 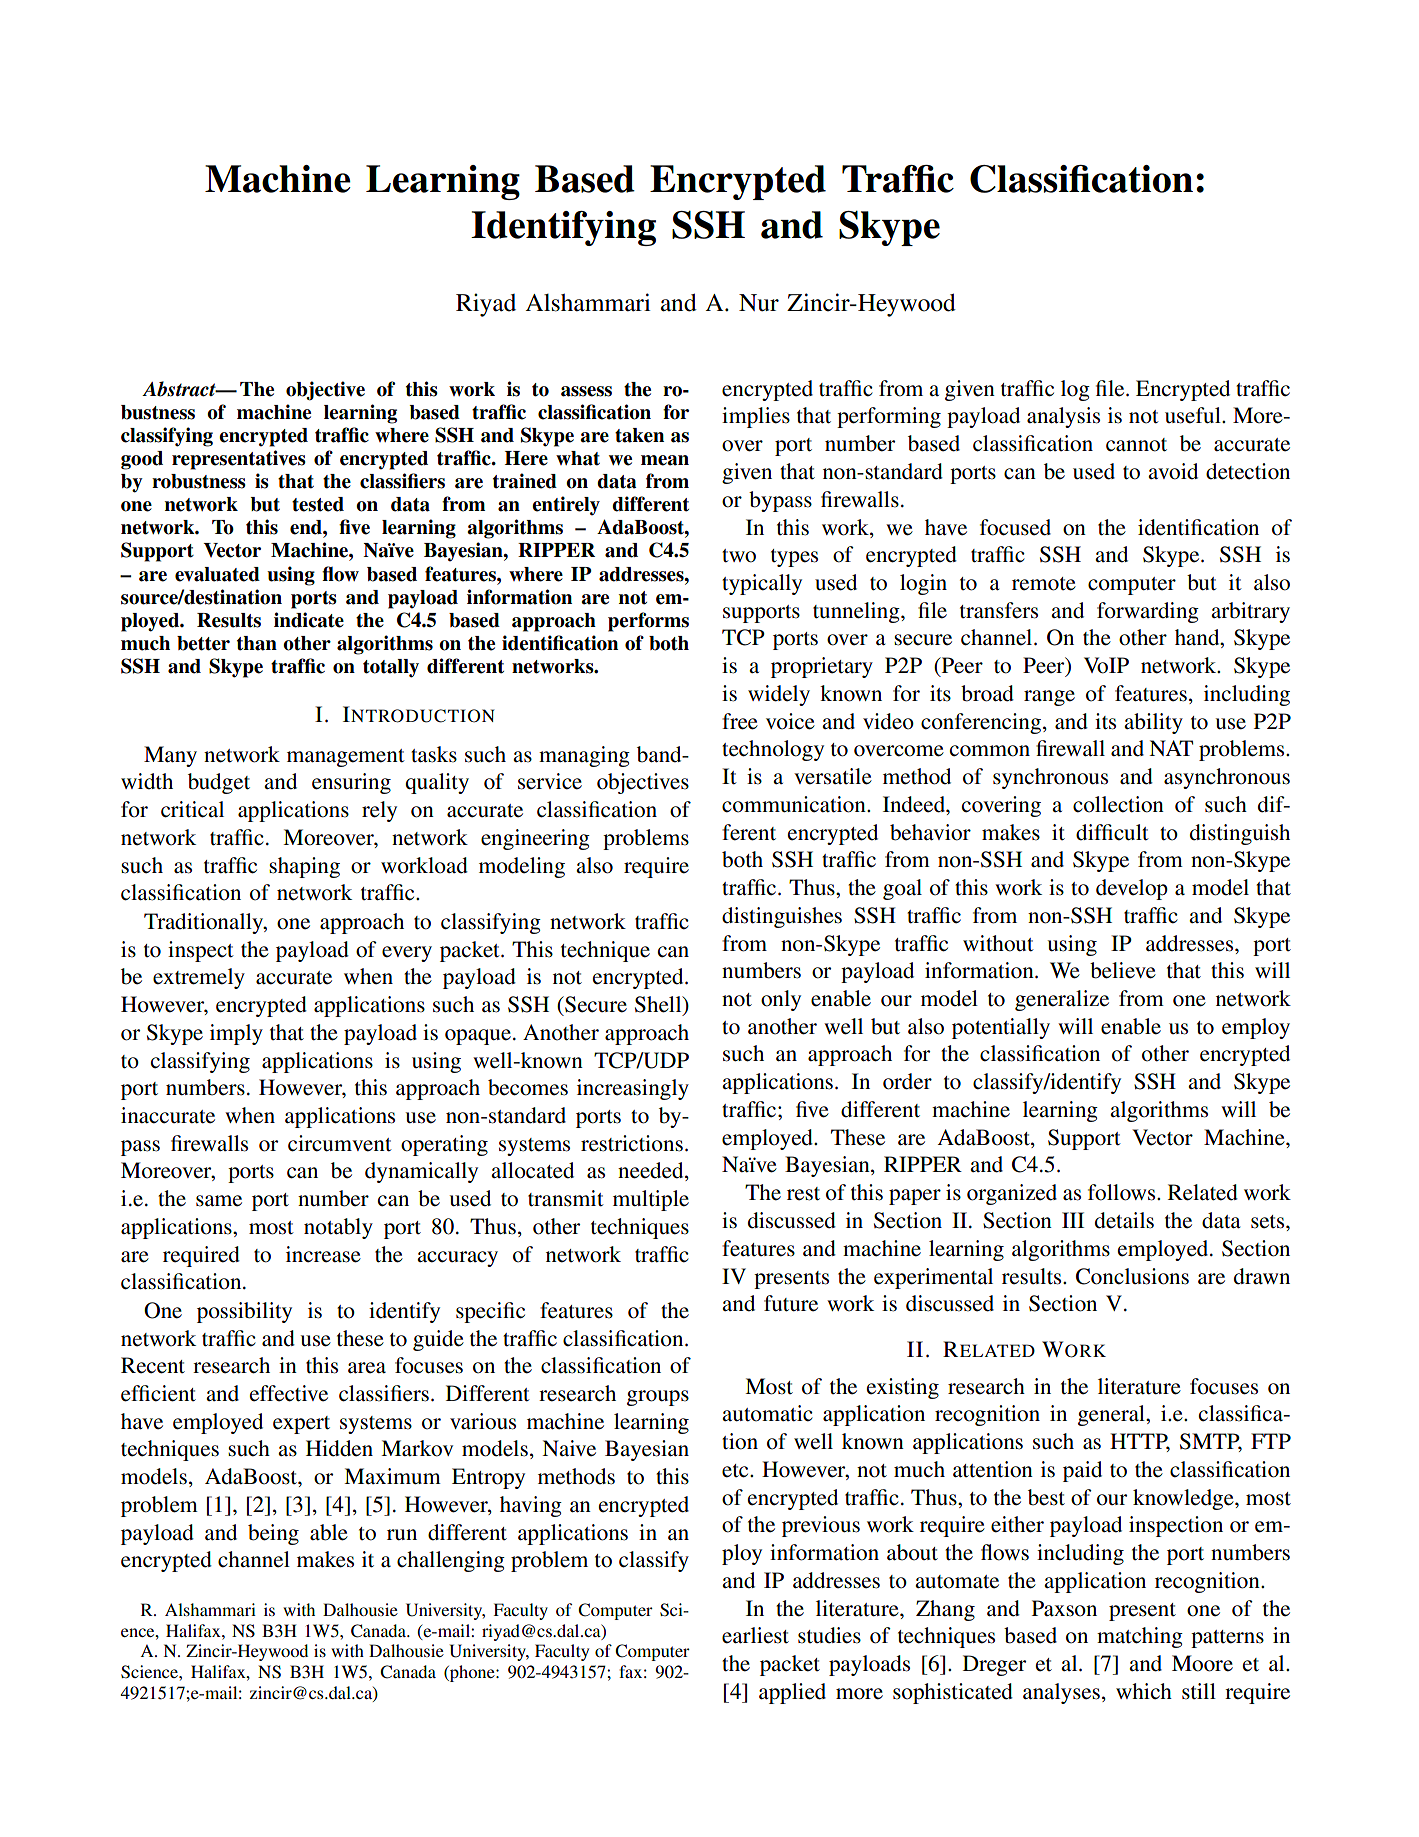 I want to click on same, so click(x=219, y=1201).
